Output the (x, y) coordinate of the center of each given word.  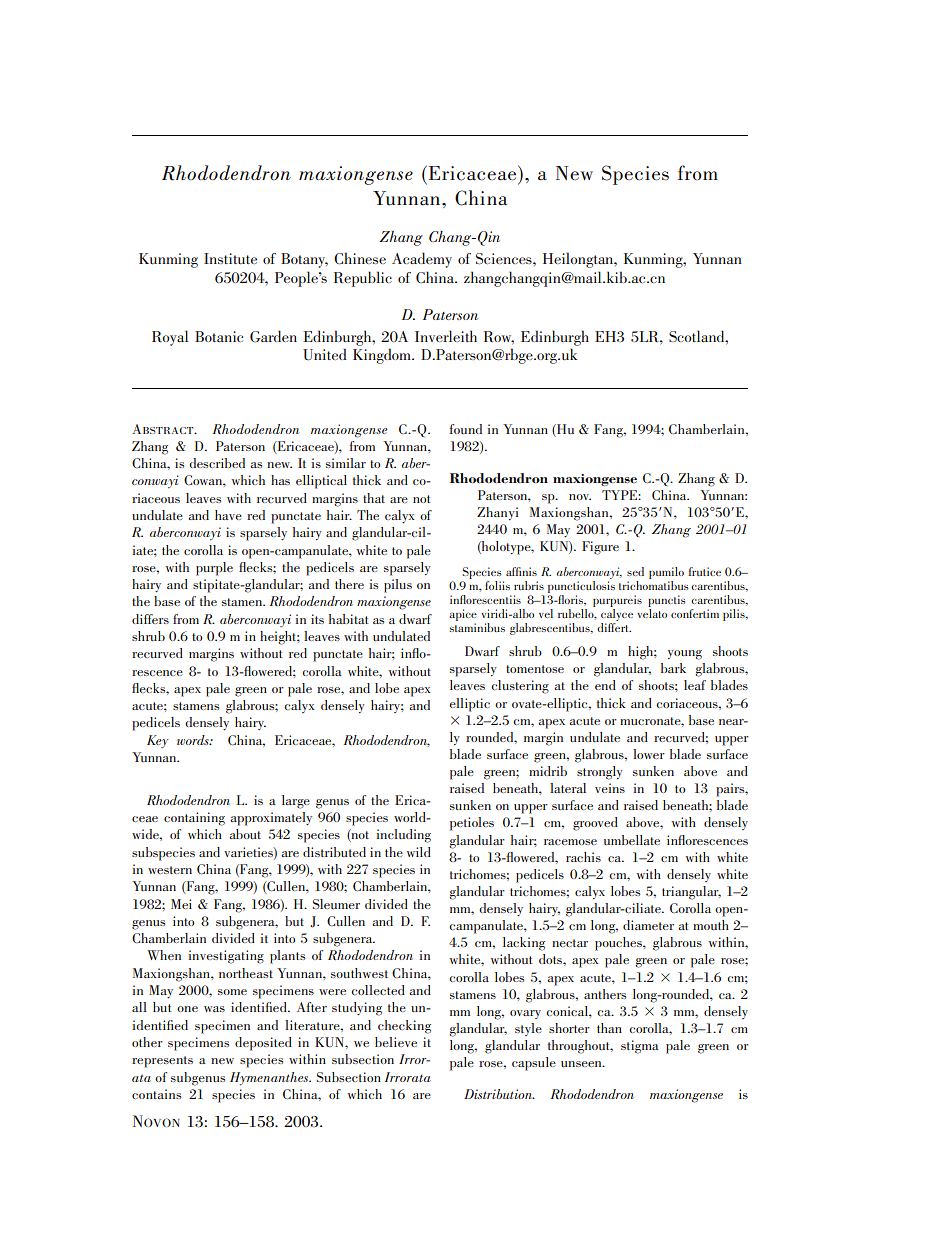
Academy (422, 260)
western (170, 870)
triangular (691, 893)
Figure (600, 548)
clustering (520, 687)
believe (396, 1042)
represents (162, 1062)
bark (673, 668)
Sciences (505, 258)
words (194, 740)
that (374, 498)
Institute (230, 259)
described (217, 463)
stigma (640, 1047)
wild (419, 852)
